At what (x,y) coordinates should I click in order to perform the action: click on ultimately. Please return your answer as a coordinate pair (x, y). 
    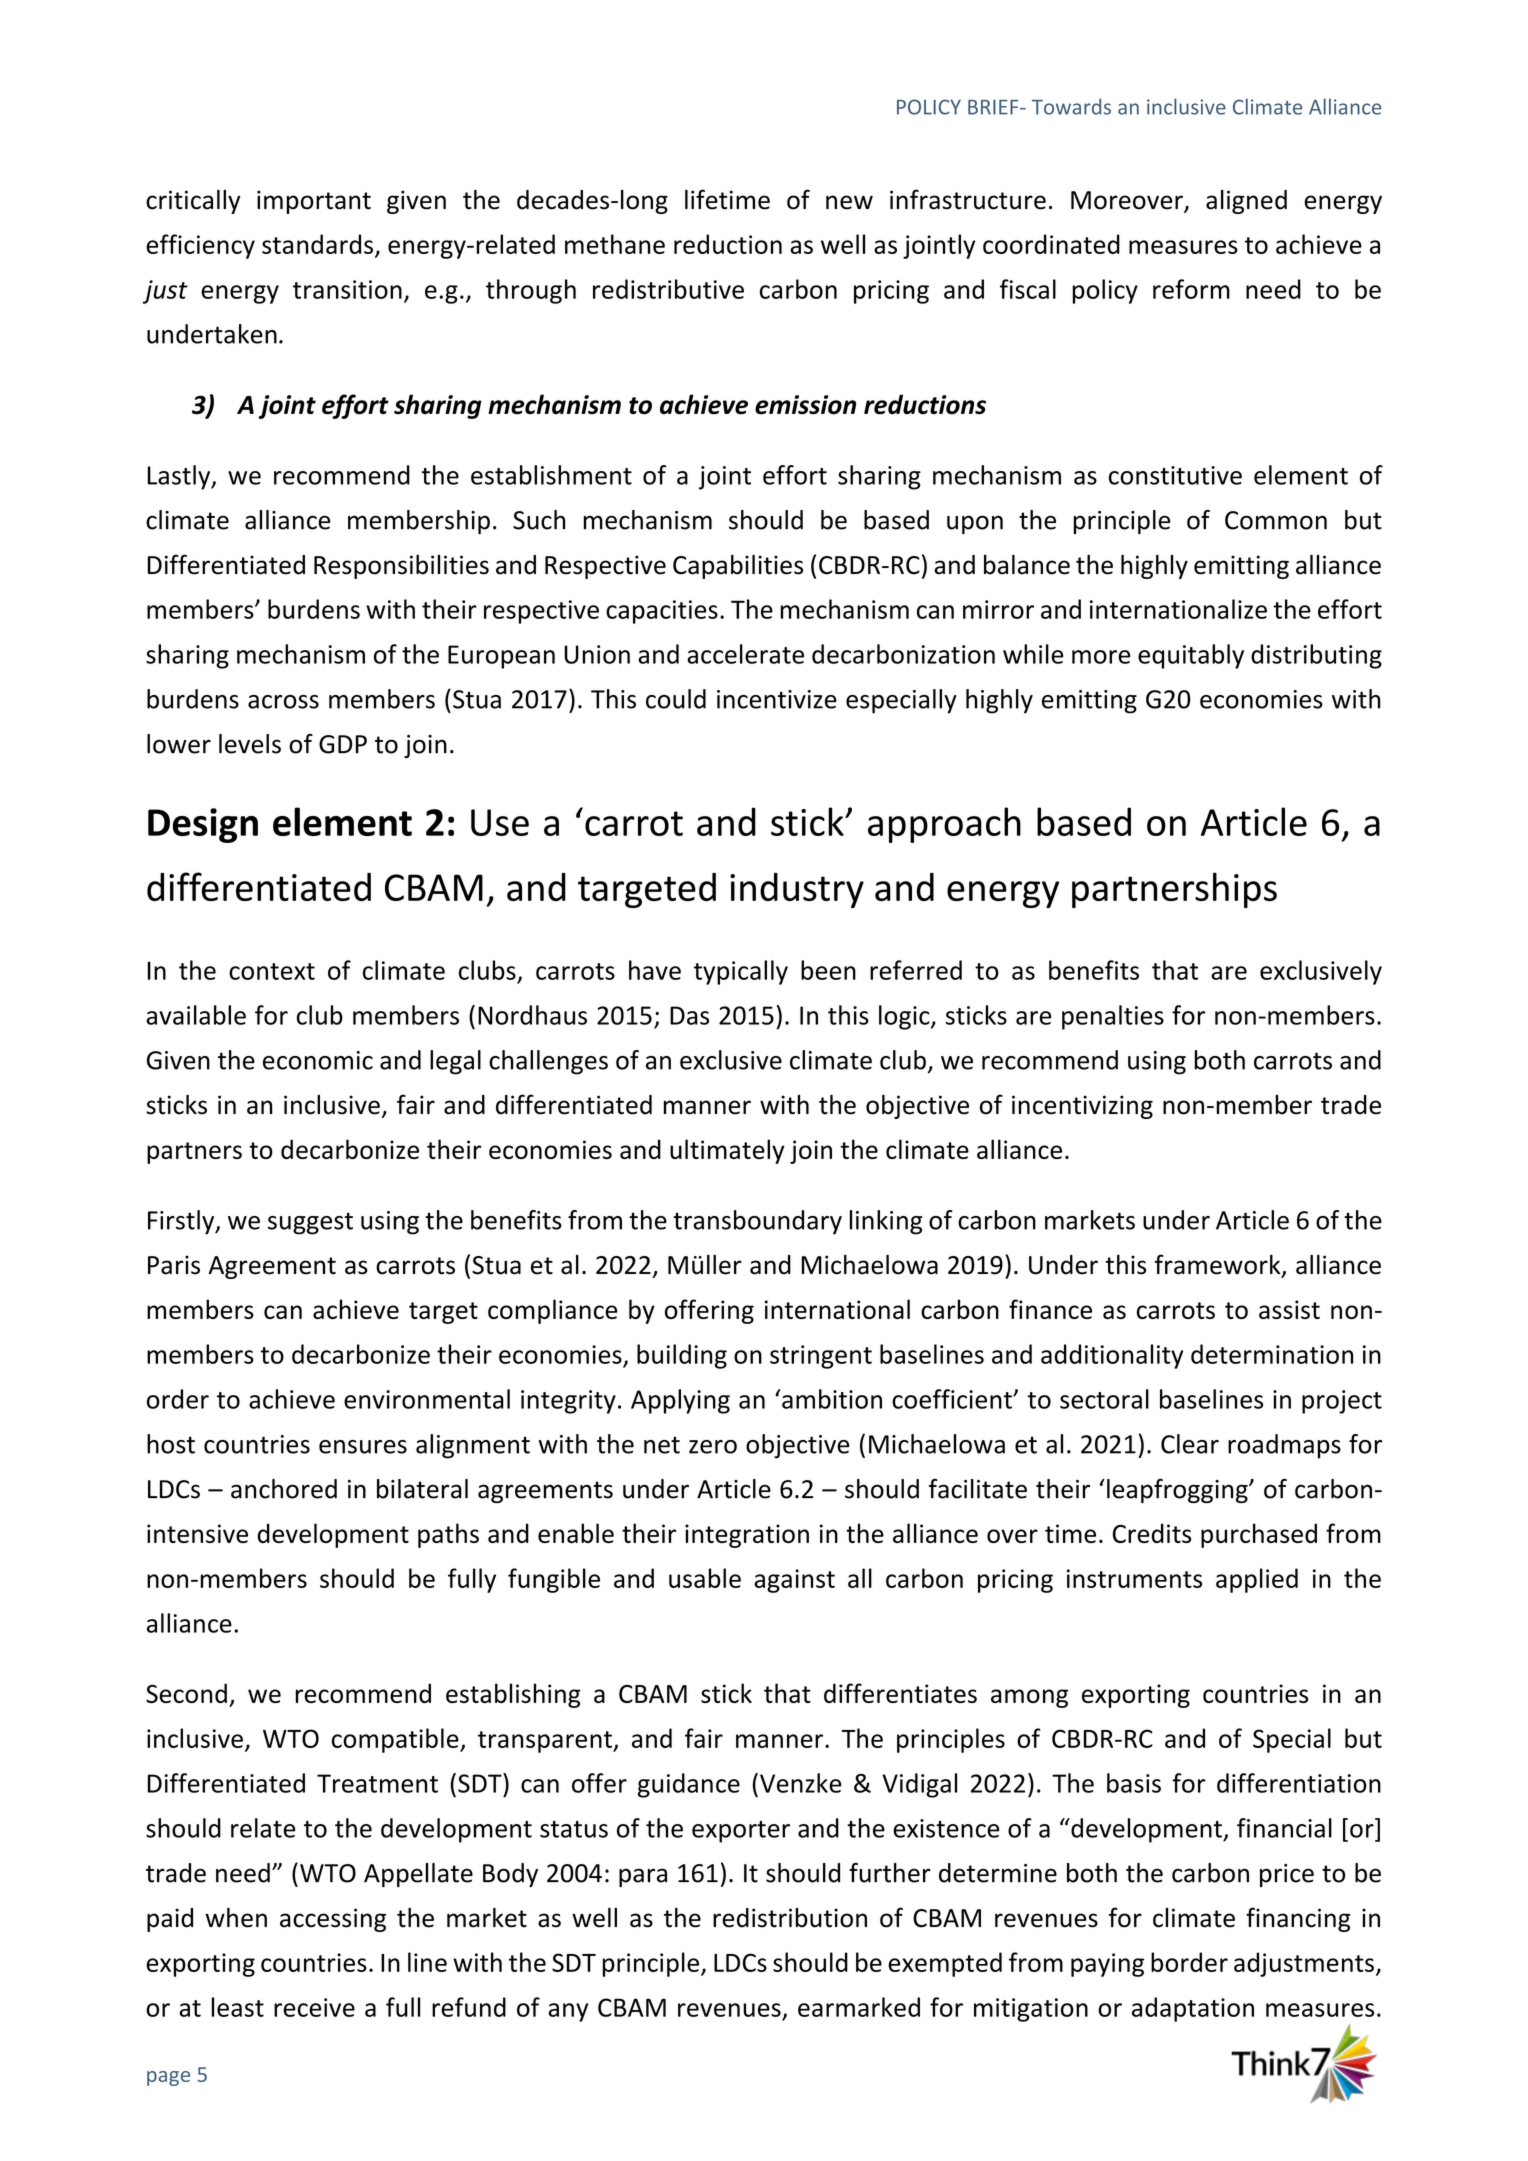
    Looking at the image, I should click on (727, 1151).
